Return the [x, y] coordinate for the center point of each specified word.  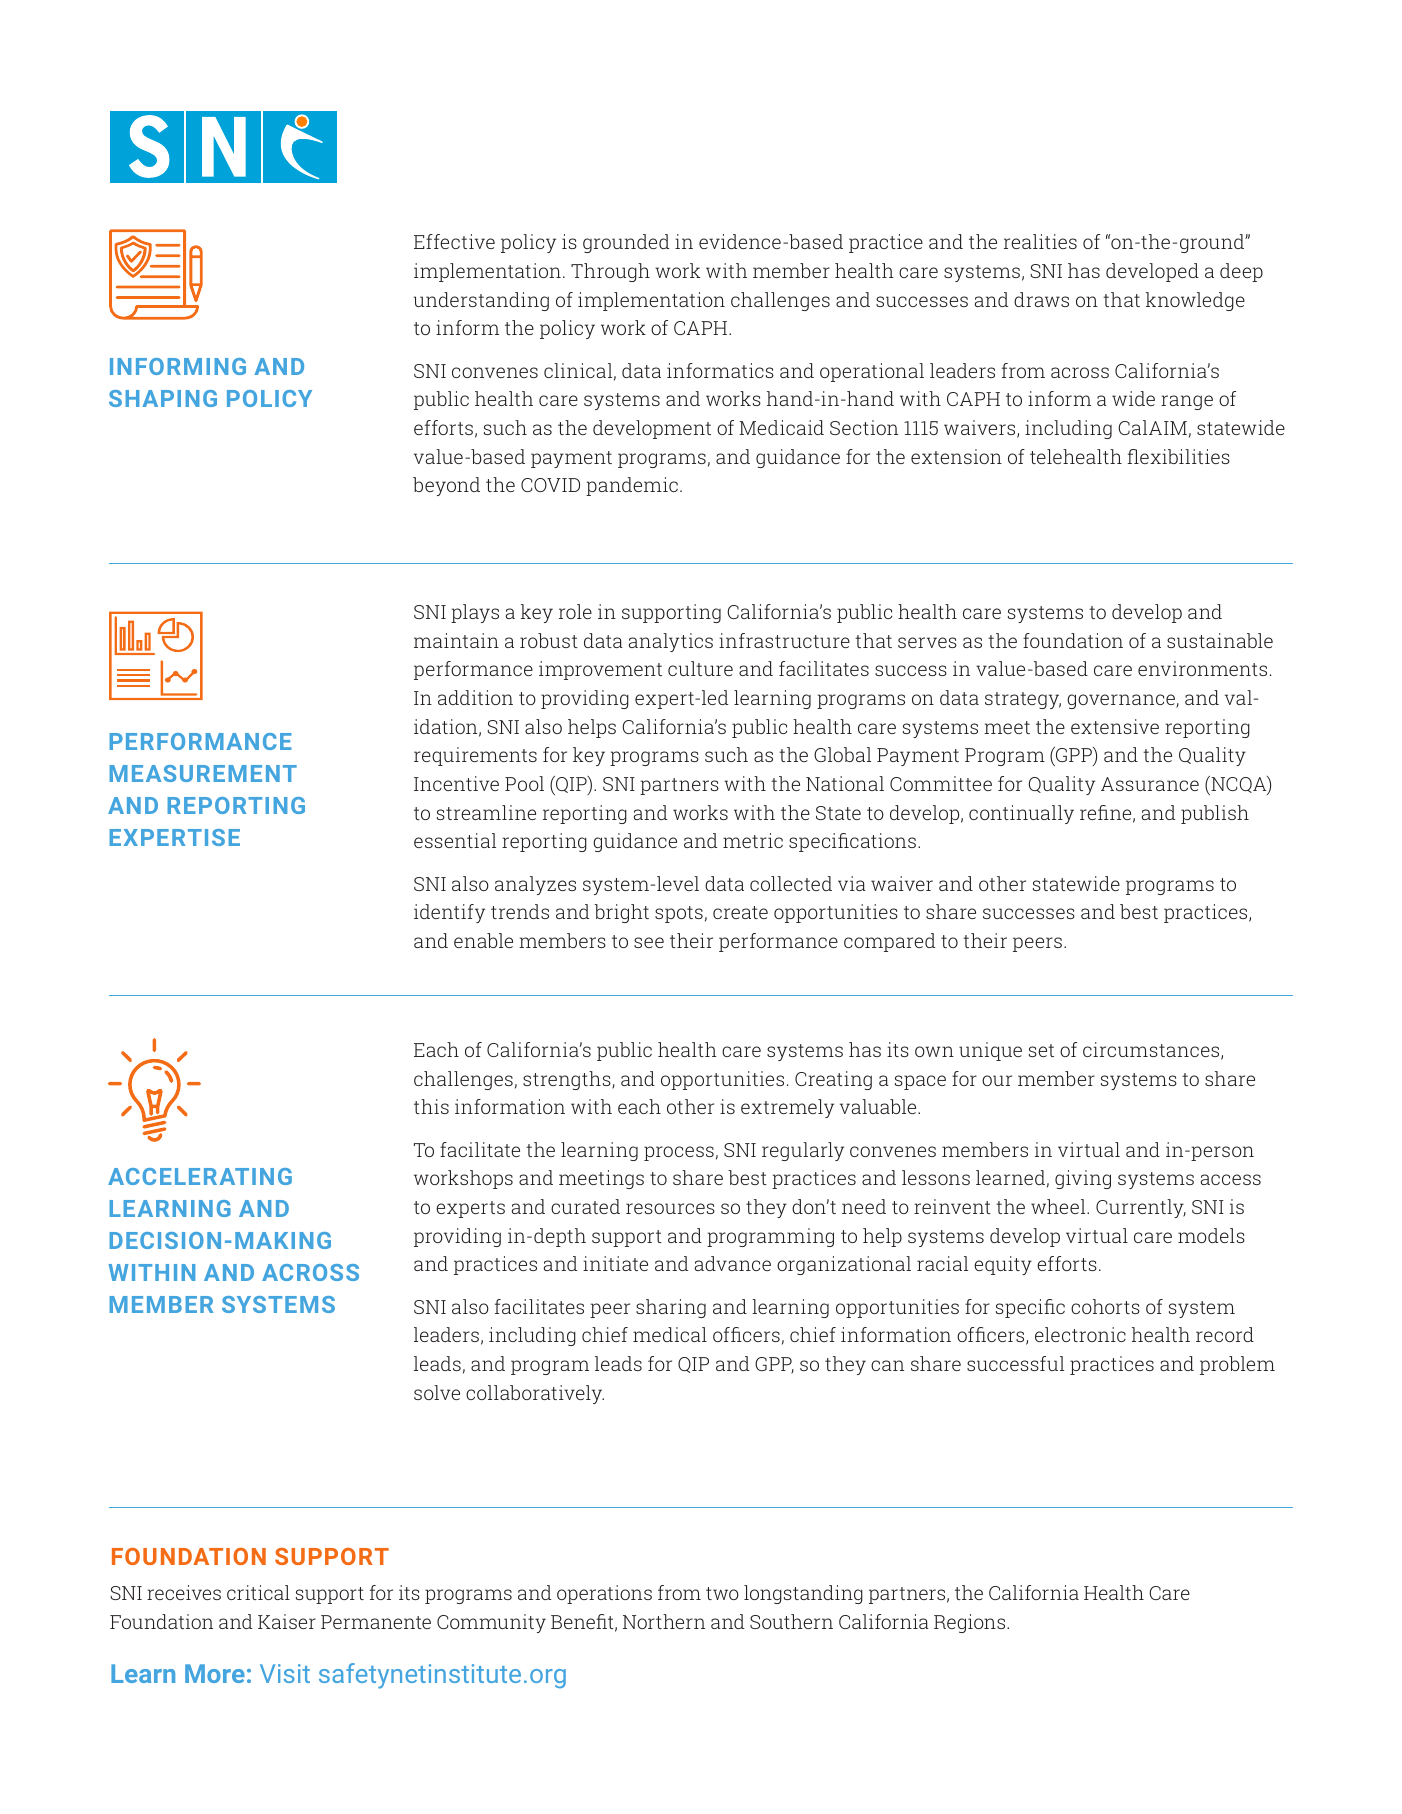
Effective [454, 241]
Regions [971, 1623]
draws [1041, 299]
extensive [1115, 726]
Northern [664, 1621]
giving [1083, 1179]
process [679, 1153]
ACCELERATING [200, 1176]
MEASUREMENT [203, 773]
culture [700, 668]
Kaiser [287, 1621]
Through [610, 272]
